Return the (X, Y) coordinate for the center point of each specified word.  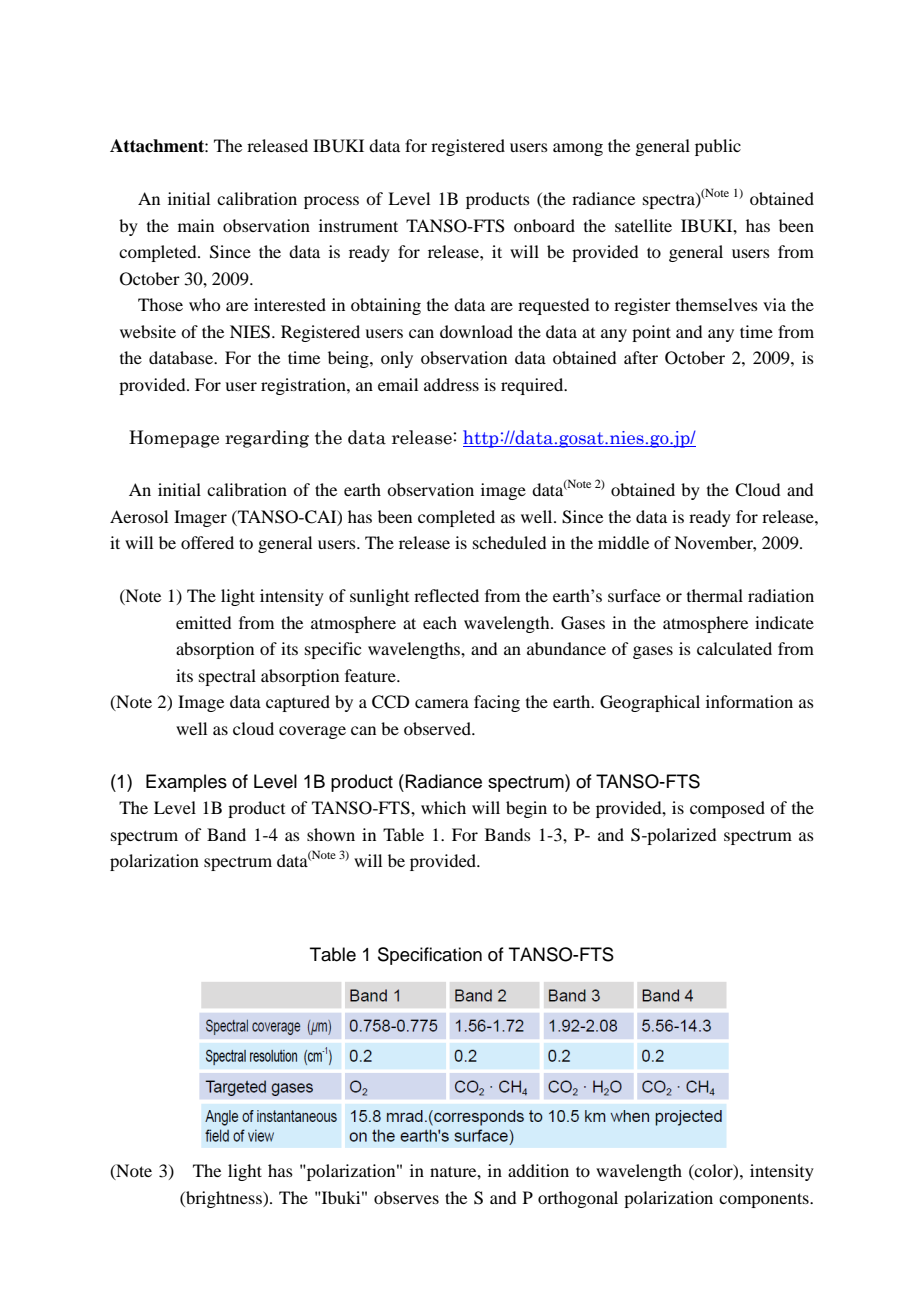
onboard (544, 225)
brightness (224, 1199)
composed (727, 809)
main (196, 225)
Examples (186, 783)
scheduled (509, 542)
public (718, 147)
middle (623, 542)
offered (207, 542)
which (443, 807)
